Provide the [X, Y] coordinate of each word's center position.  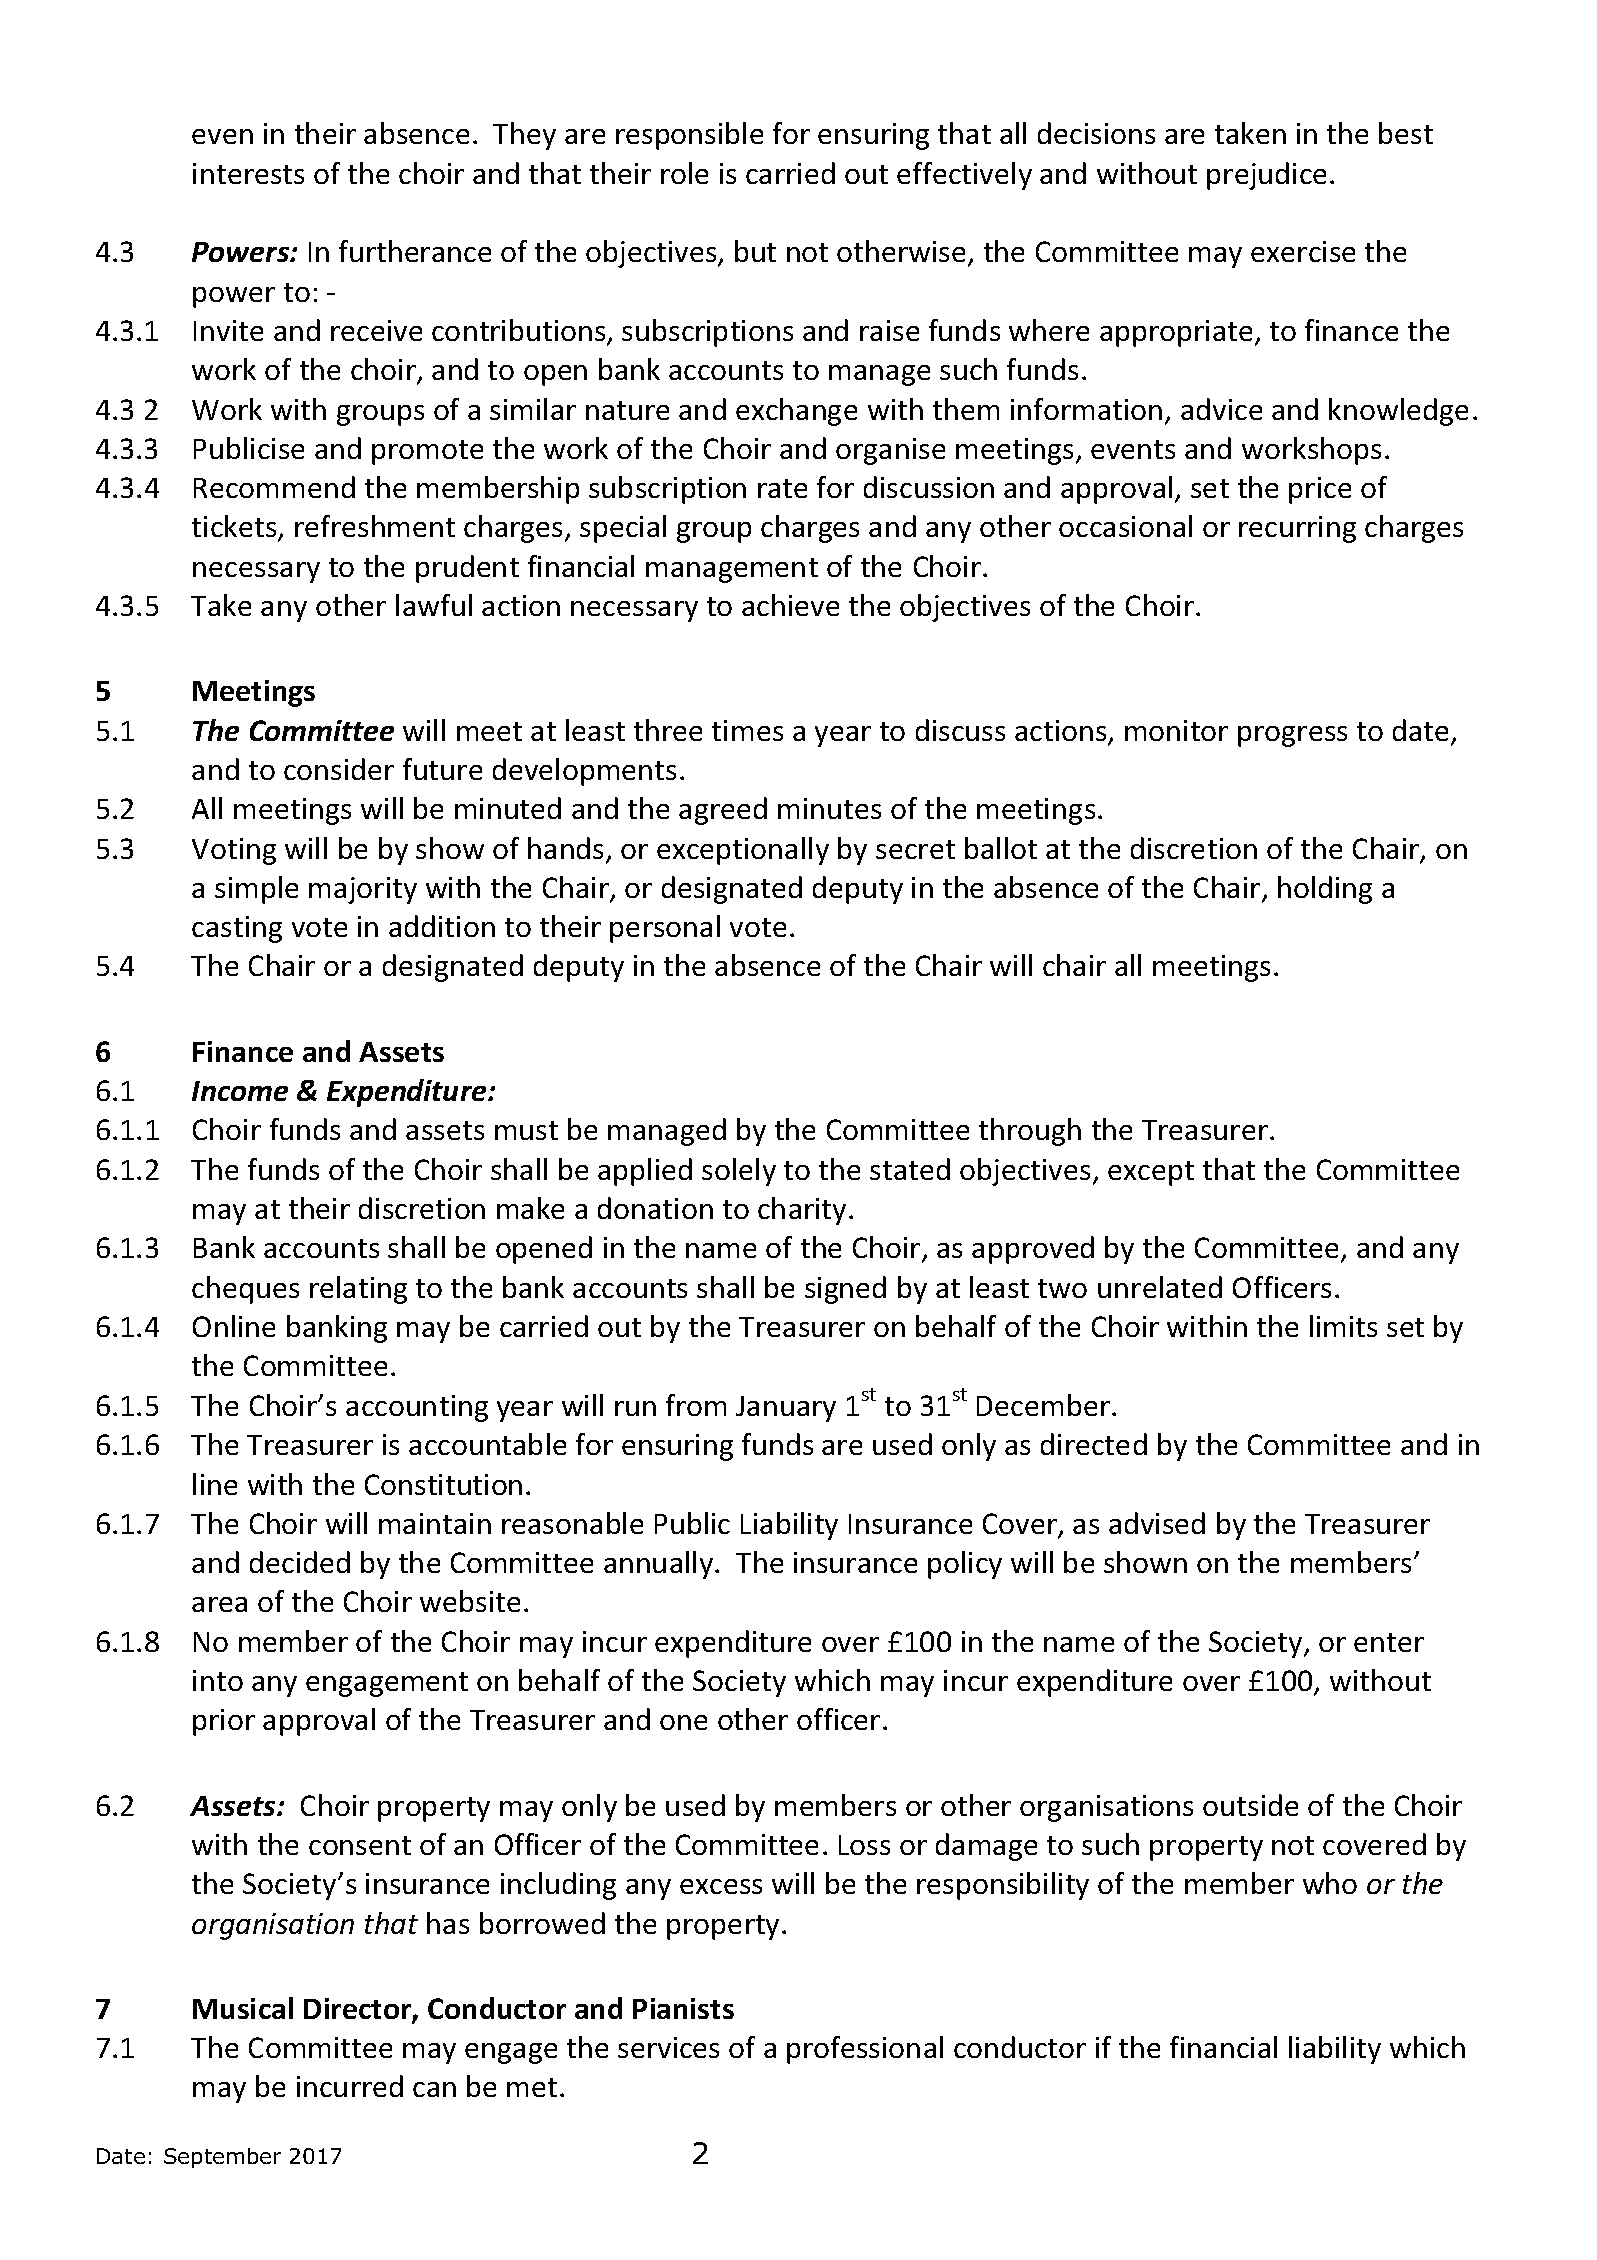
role [684, 173]
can [434, 2089]
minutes [829, 808]
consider [339, 769]
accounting [417, 1408]
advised [1157, 1523]
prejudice [1266, 176]
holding [1325, 890]
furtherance [415, 251]
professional [865, 2050]
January [786, 1409]
